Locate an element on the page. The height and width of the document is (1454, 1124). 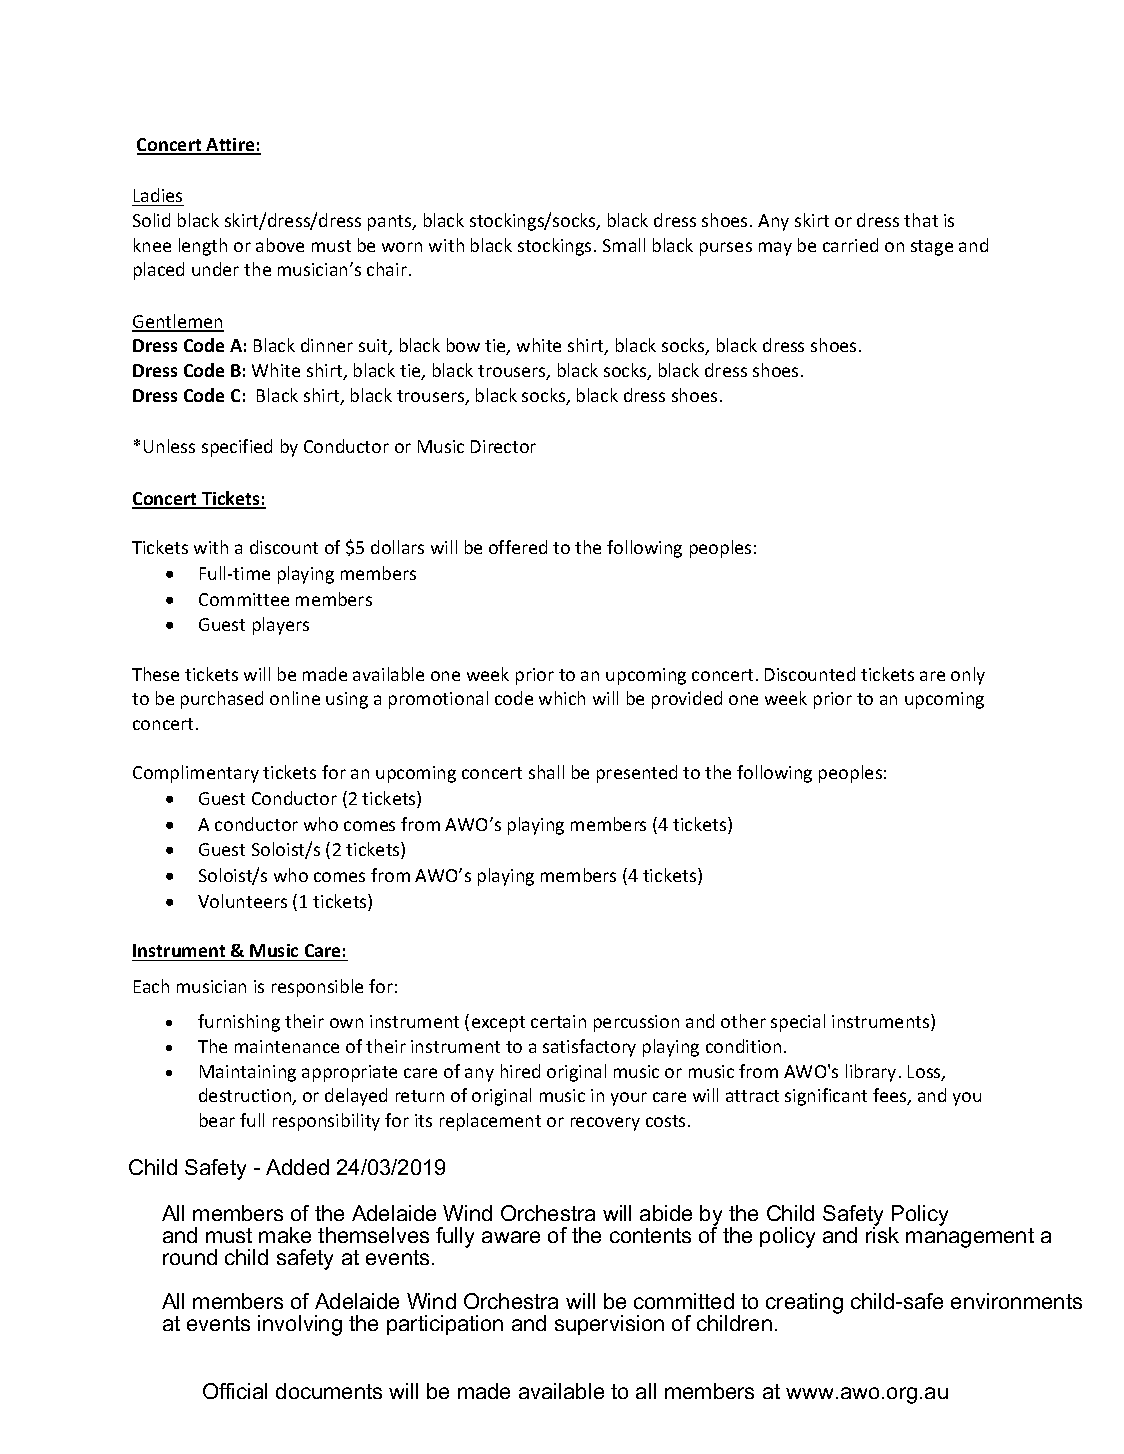
Small is located at coordinates (624, 245).
